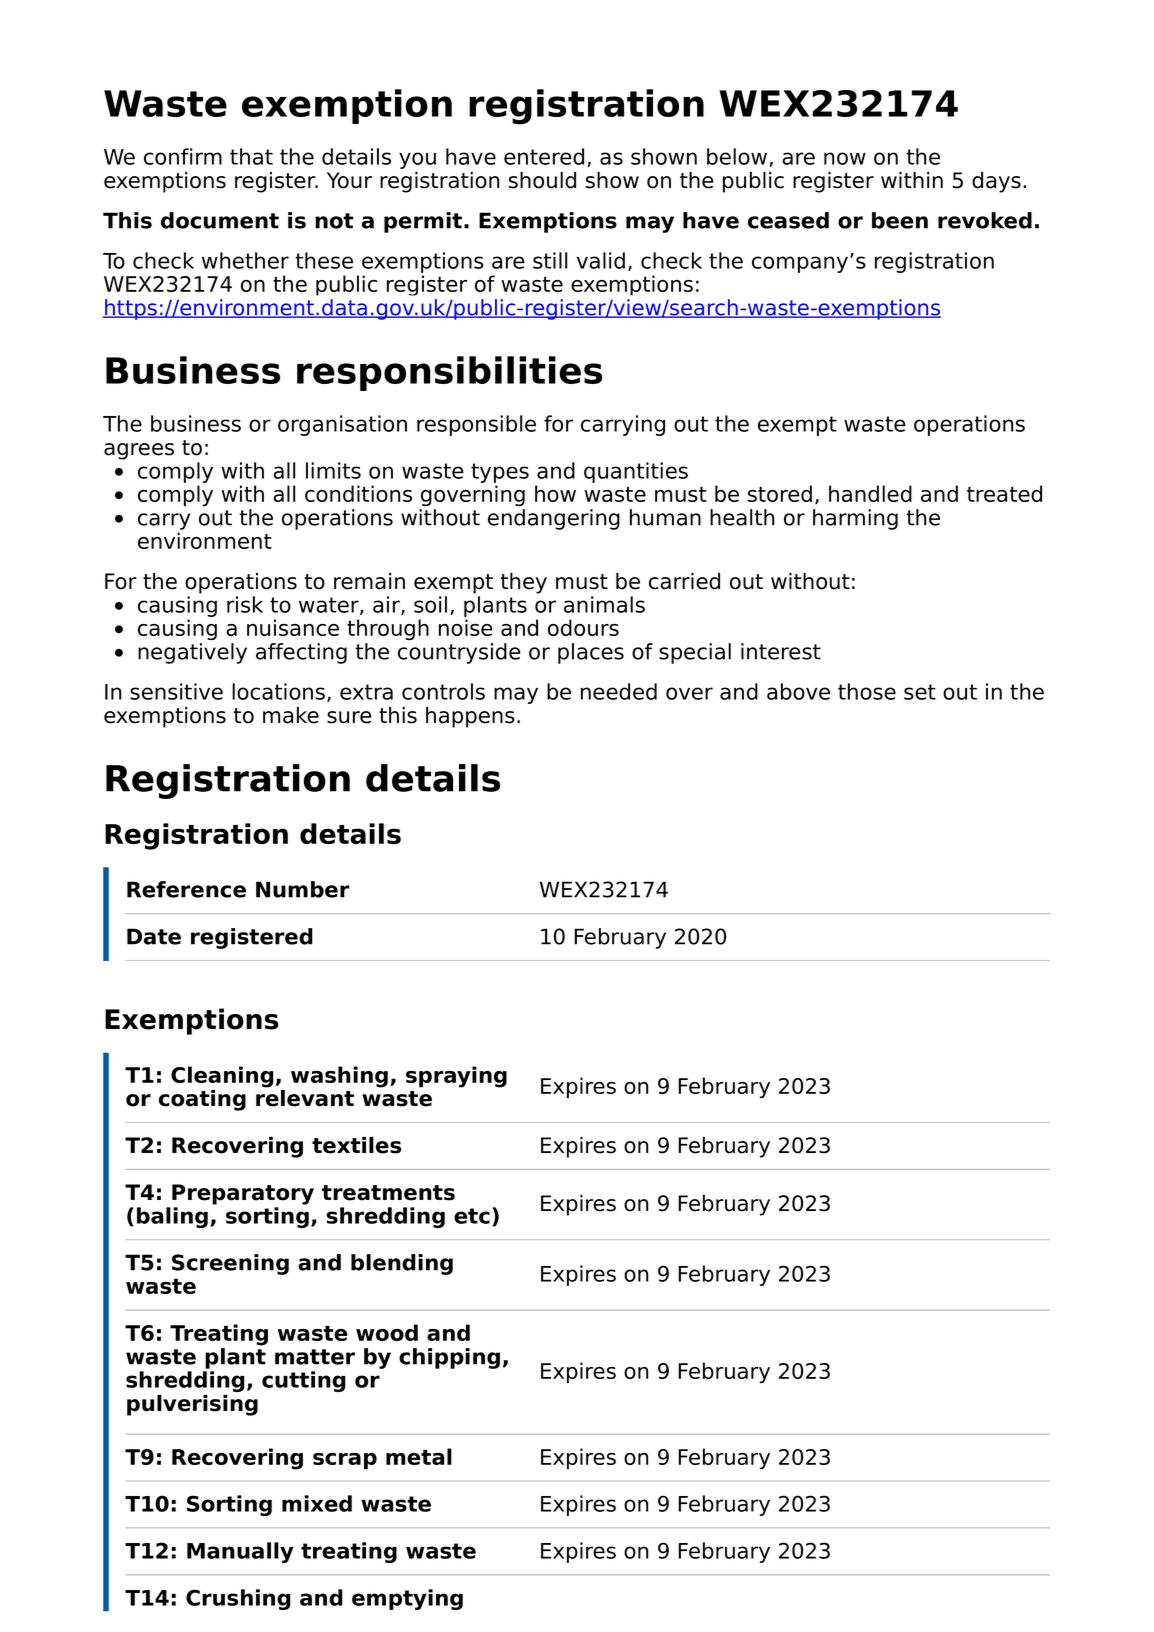 Image resolution: width=1154 pixels, height=1632 pixels. What do you see at coordinates (542, 180) in the screenshot?
I see `should` at bounding box center [542, 180].
